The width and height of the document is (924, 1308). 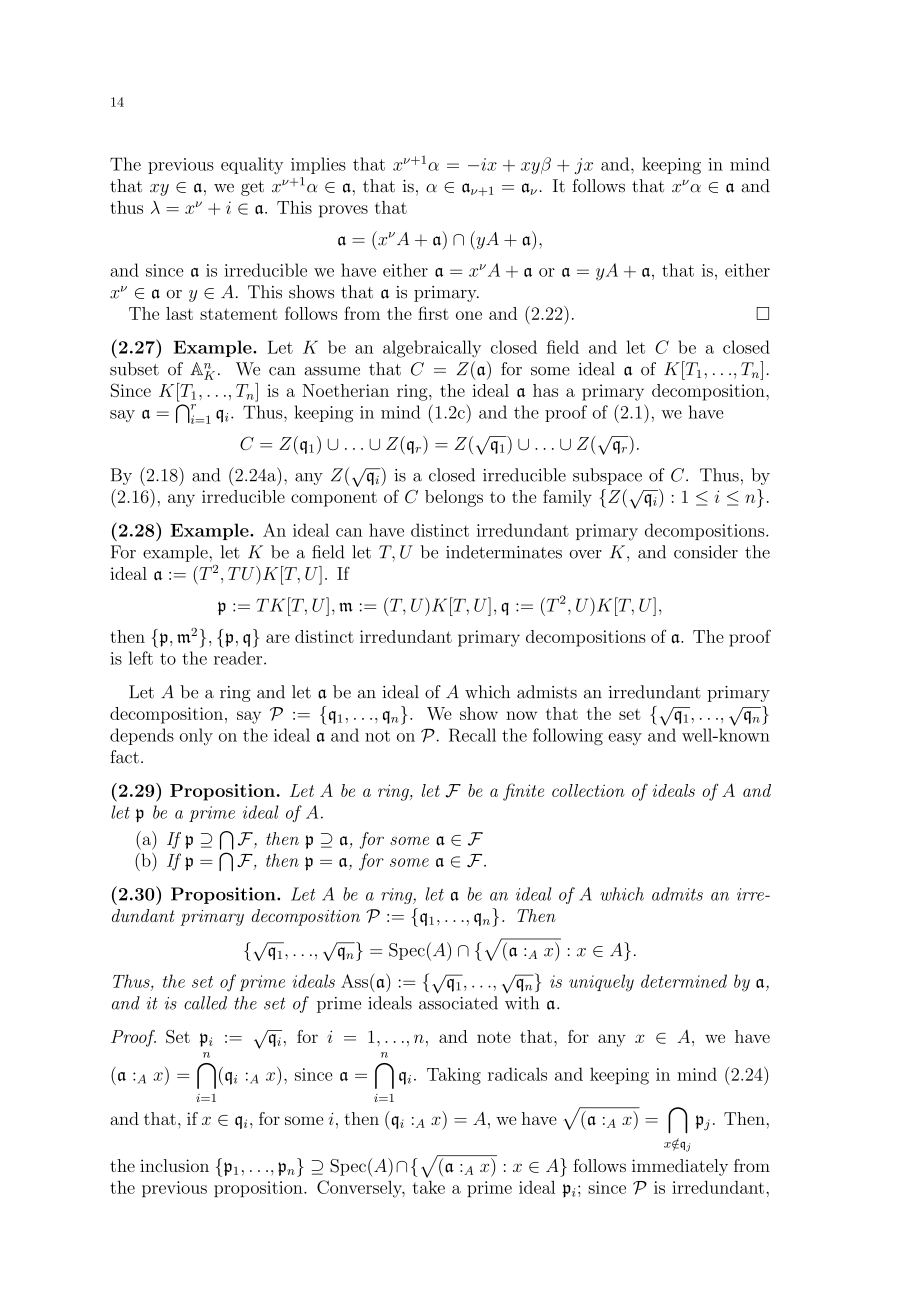 I want to click on easy, so click(x=625, y=739).
